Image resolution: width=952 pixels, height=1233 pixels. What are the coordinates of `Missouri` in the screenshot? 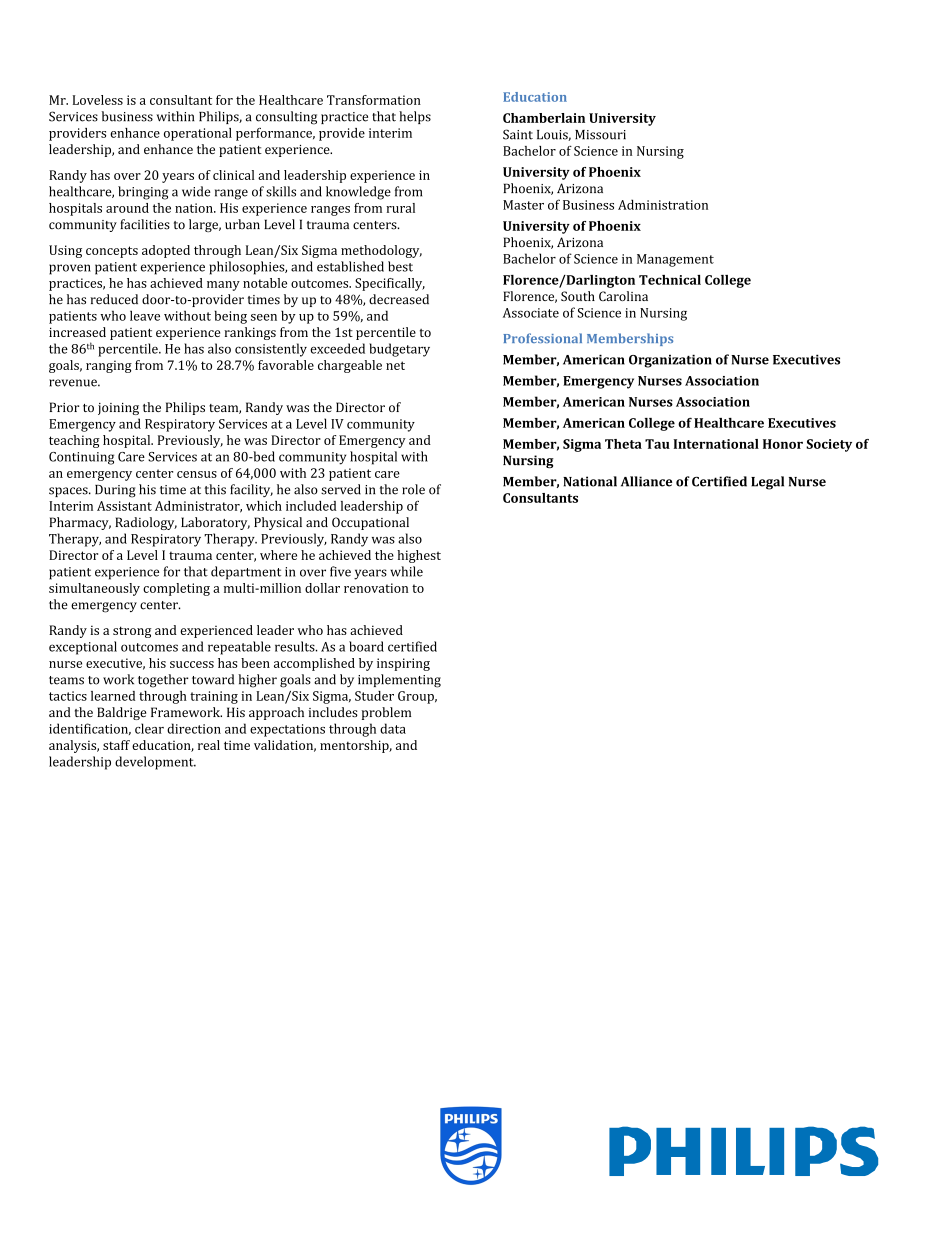 It's located at (600, 135).
